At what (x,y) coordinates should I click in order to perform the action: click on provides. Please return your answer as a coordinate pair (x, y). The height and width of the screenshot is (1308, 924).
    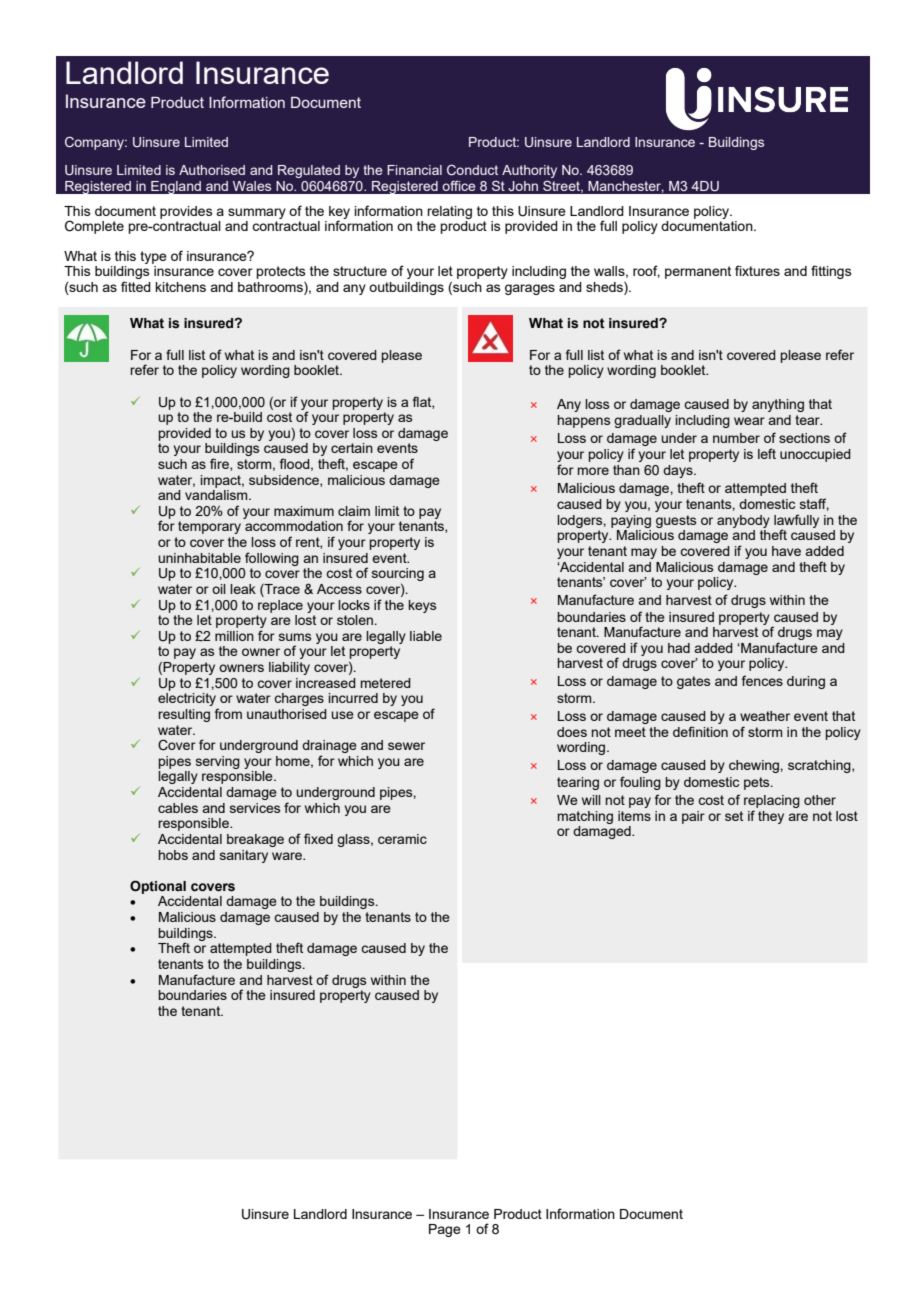
    Looking at the image, I should click on (186, 212).
